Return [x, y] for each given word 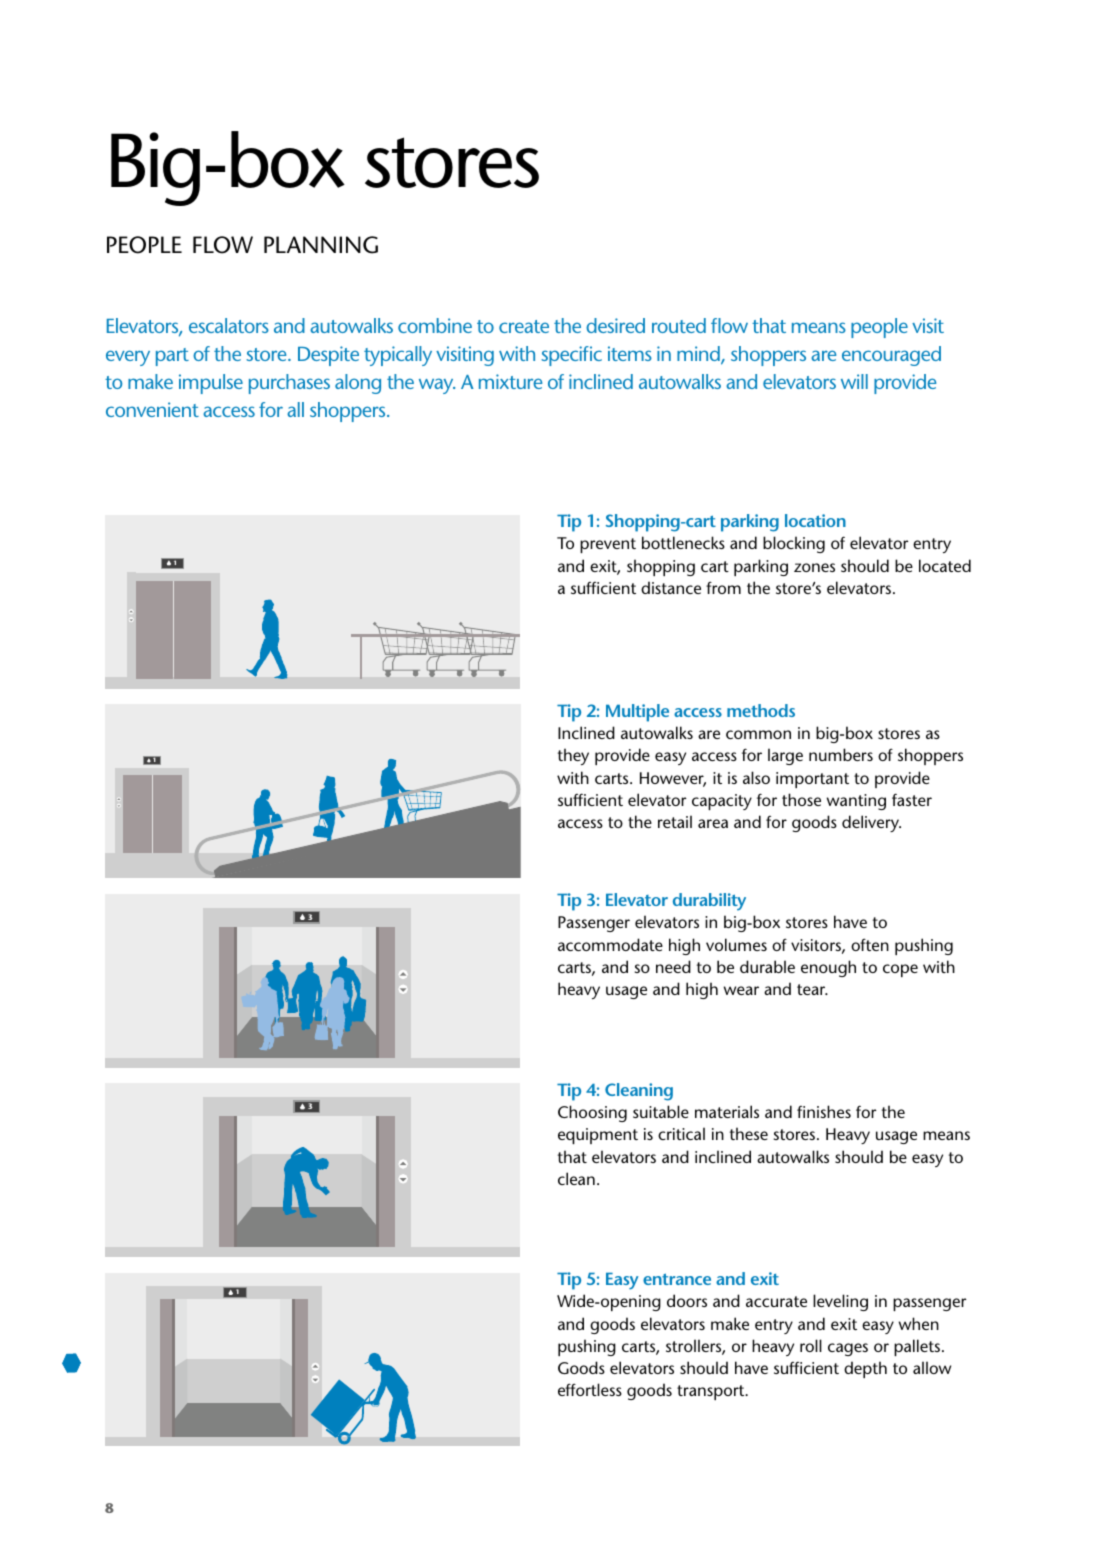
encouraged [891, 356]
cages [848, 1349]
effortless [590, 1389]
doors [687, 1300]
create [524, 326]
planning [321, 245]
